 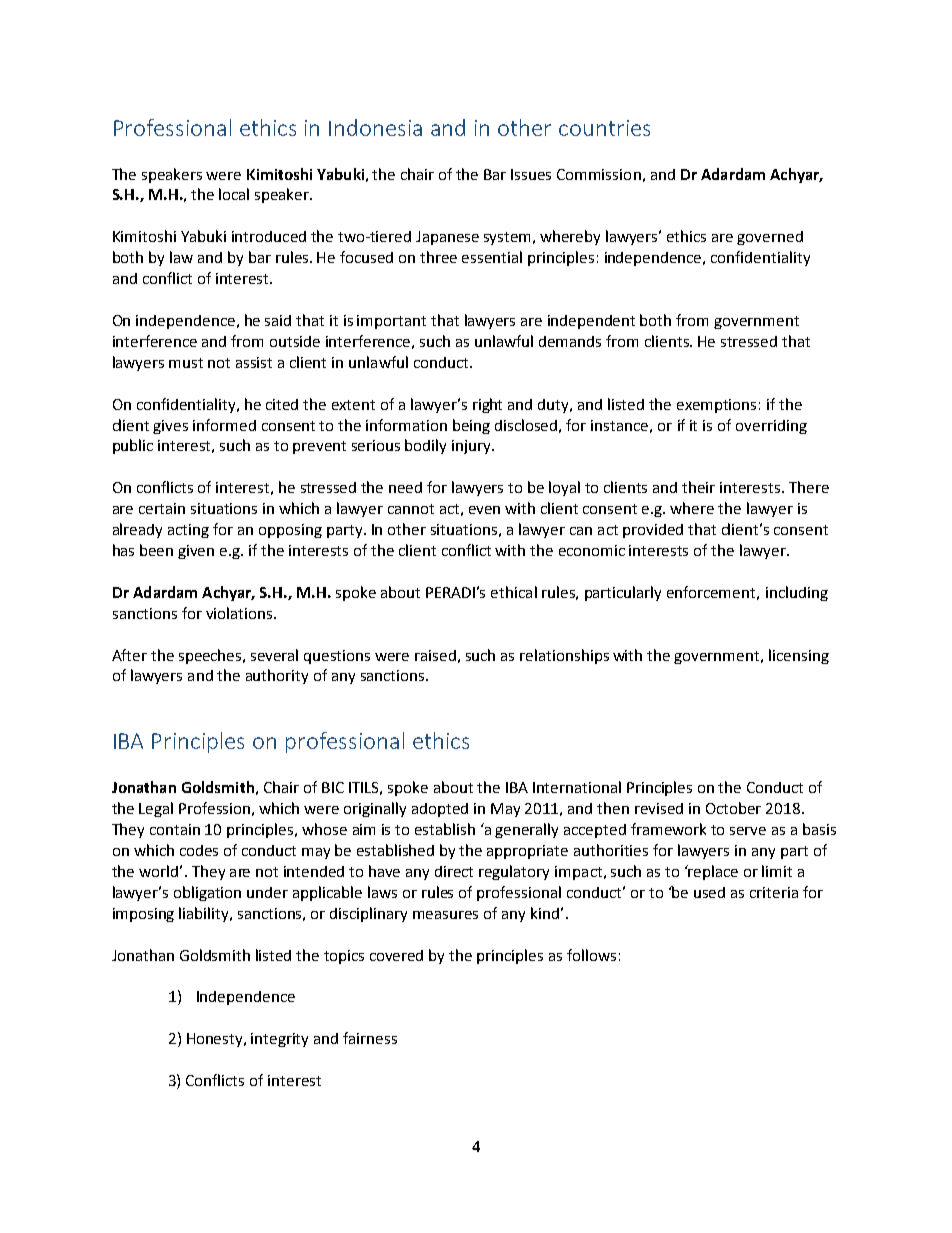 What do you see at coordinates (435, 655) in the page?
I see `raised` at bounding box center [435, 655].
